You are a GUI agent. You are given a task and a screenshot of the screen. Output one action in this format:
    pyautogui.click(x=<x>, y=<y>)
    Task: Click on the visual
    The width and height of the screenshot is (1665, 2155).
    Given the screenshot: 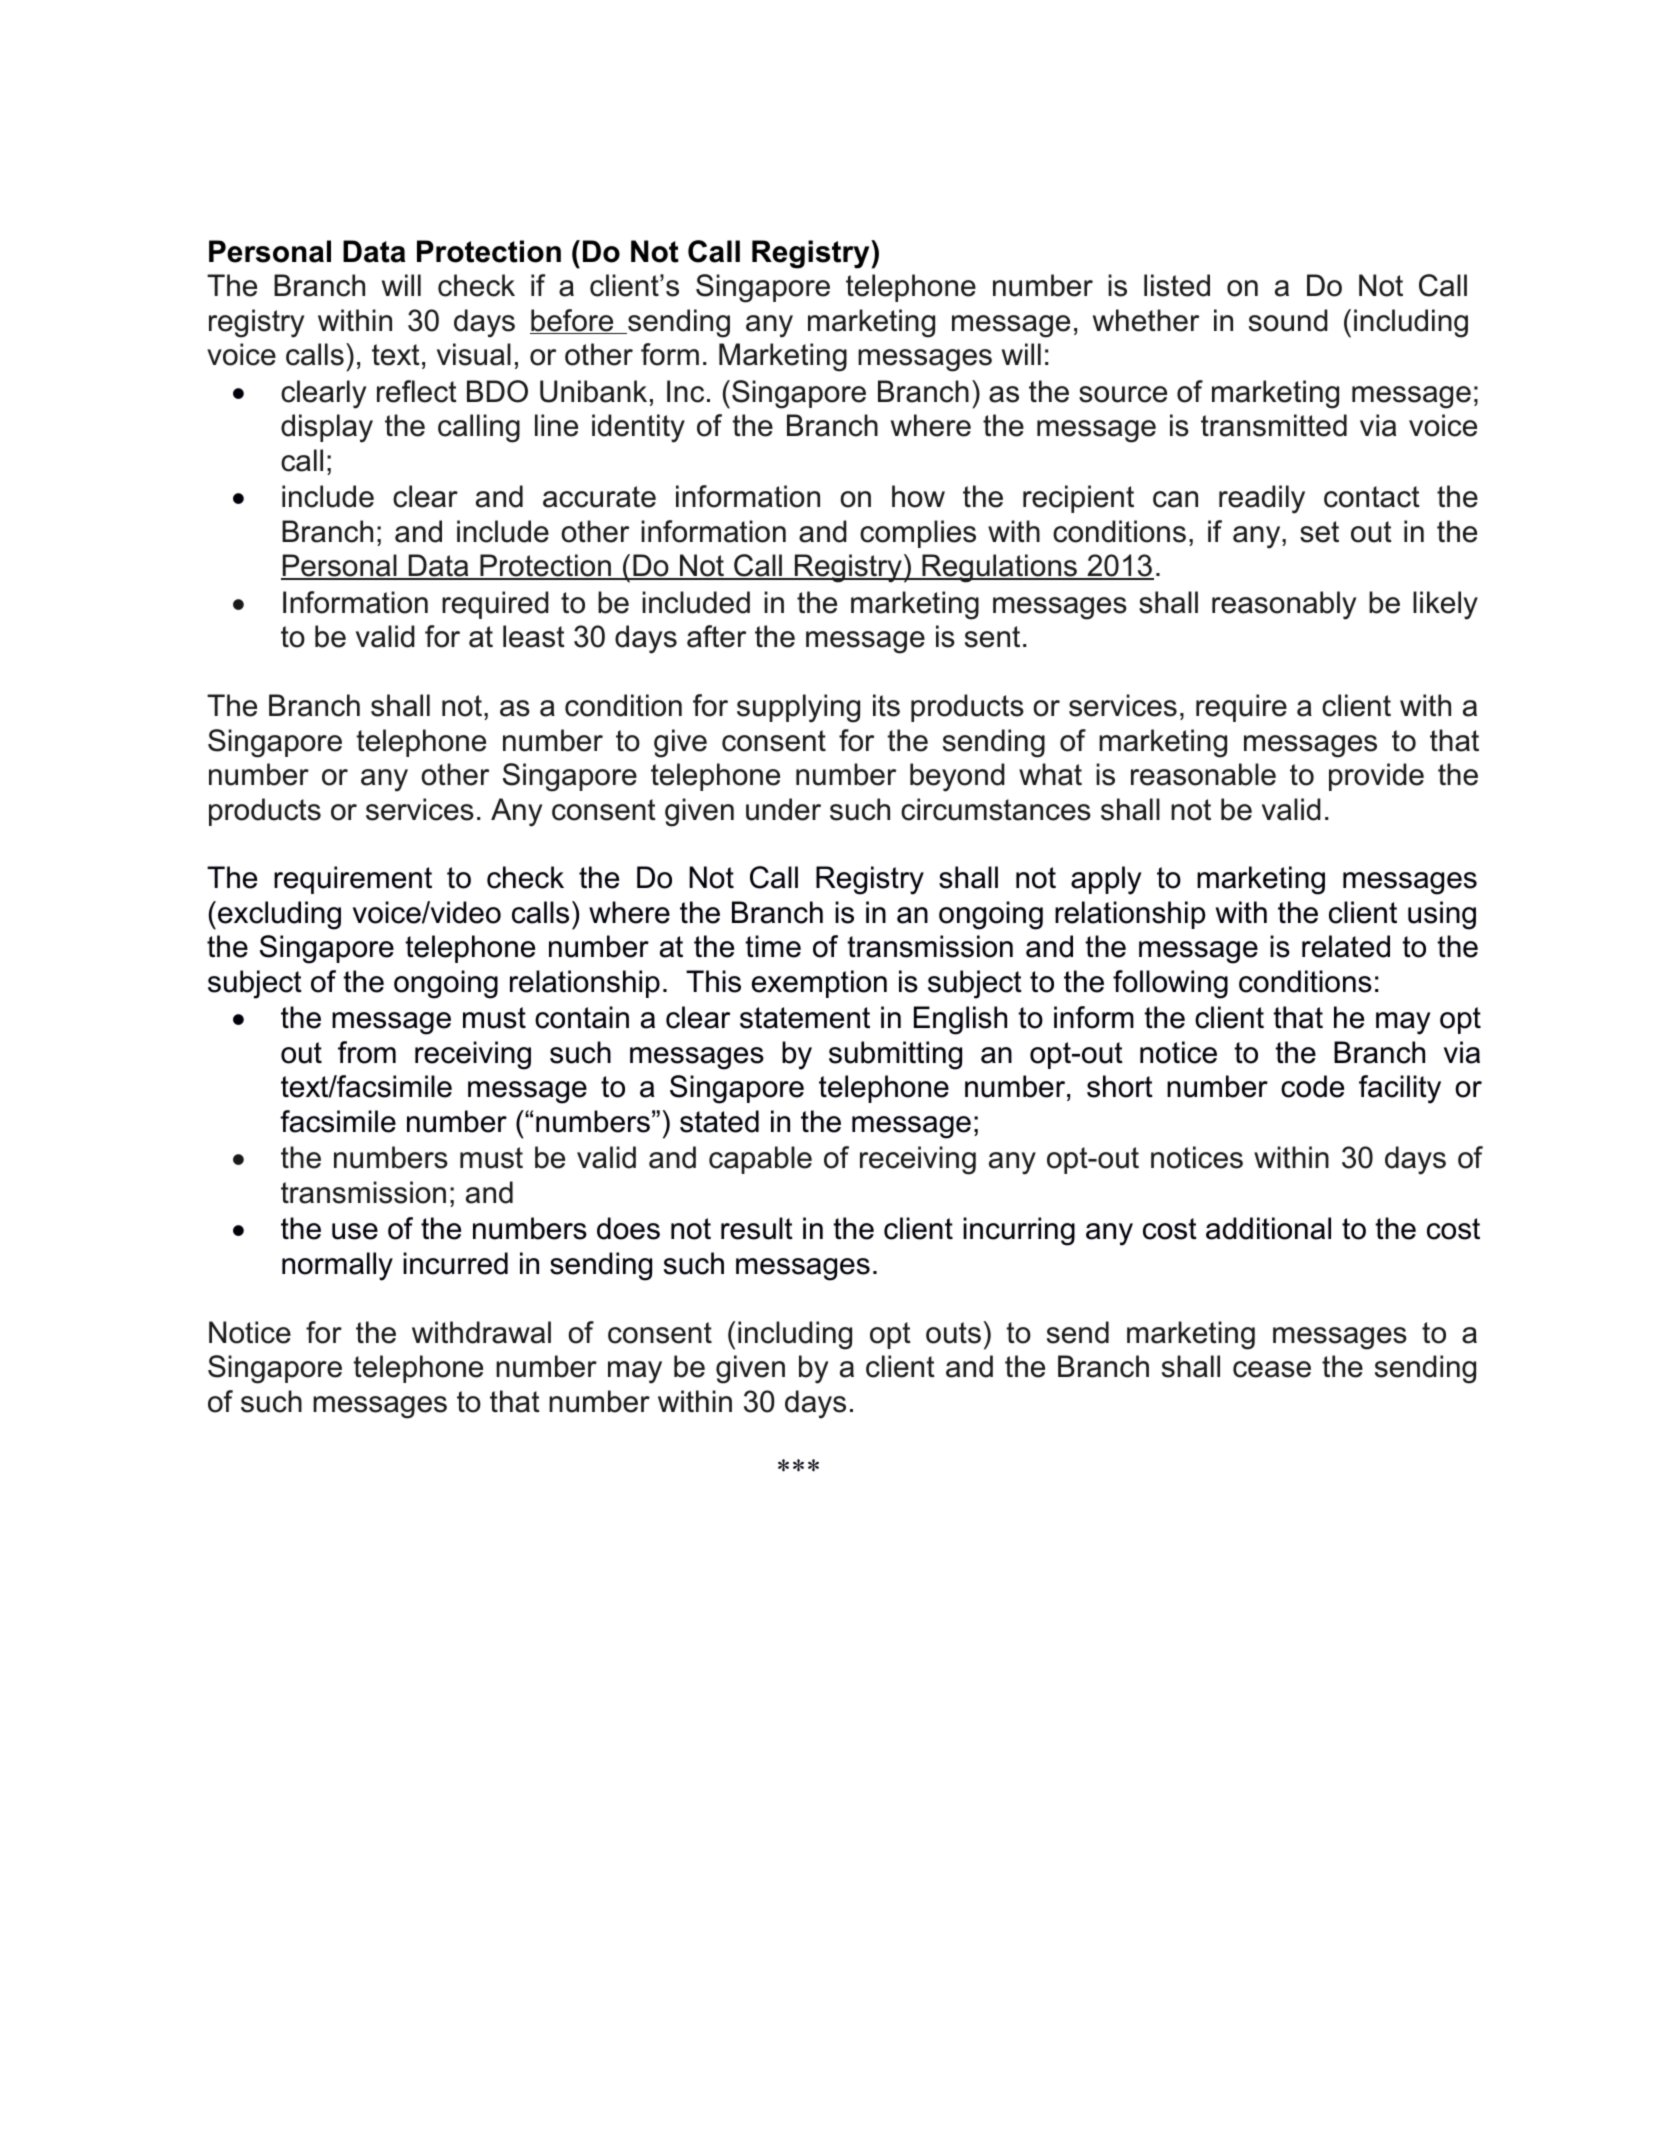 What is the action you would take?
    pyautogui.click(x=474, y=354)
